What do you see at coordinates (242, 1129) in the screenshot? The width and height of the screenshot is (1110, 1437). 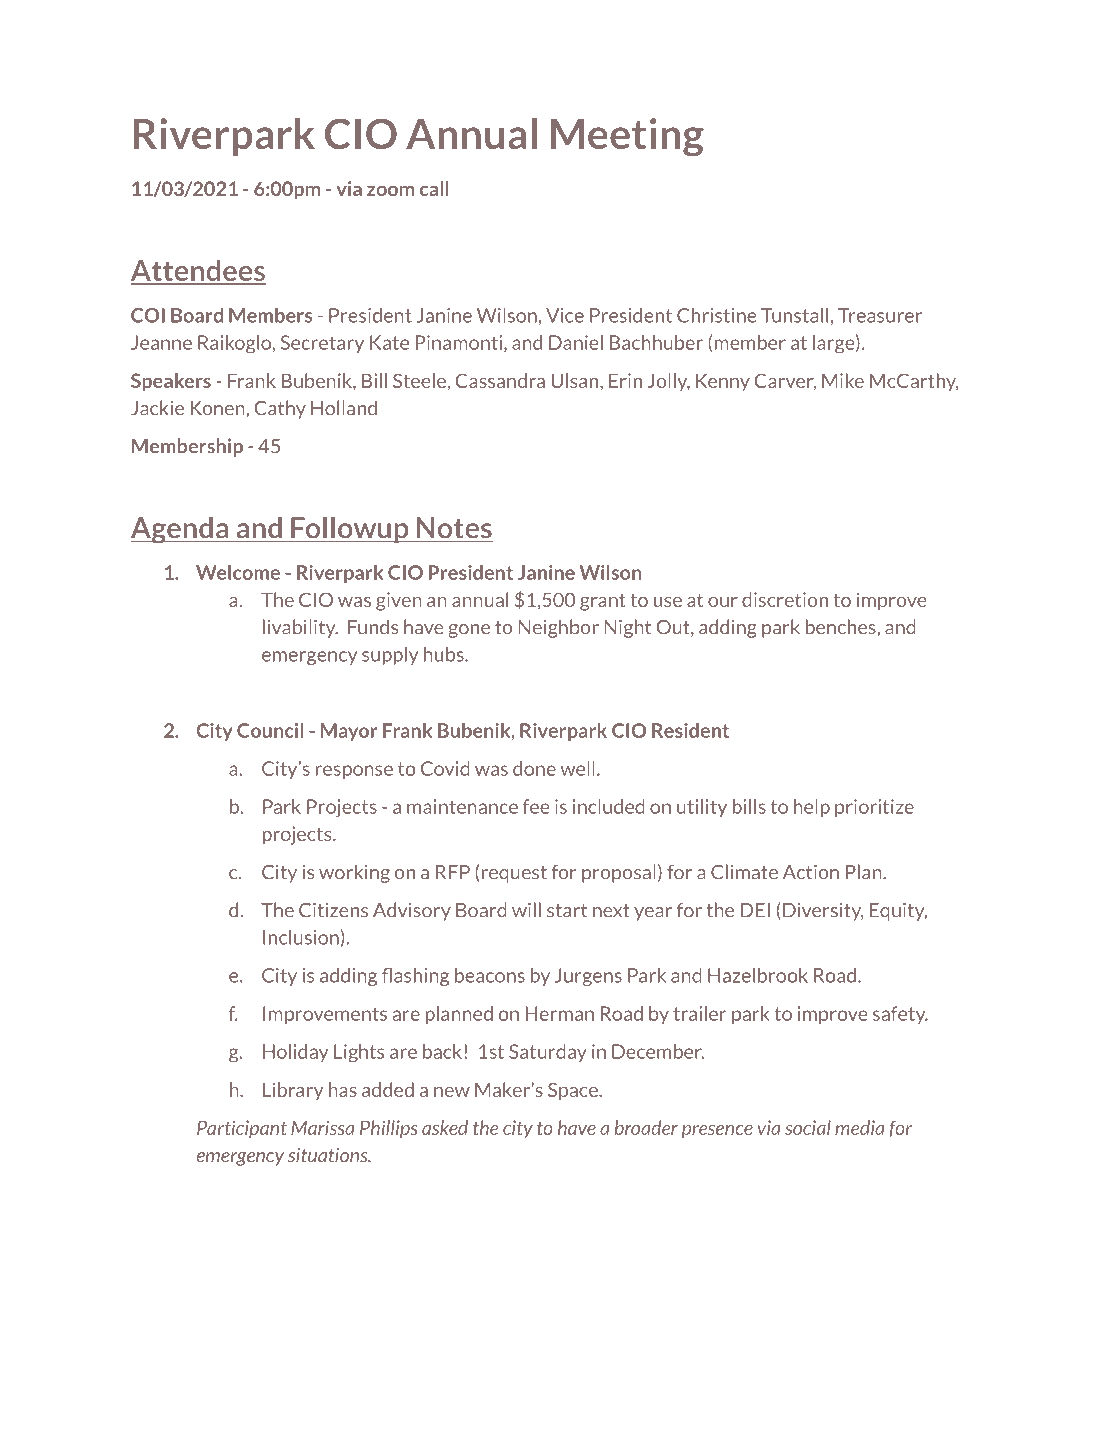 I see `Participant` at bounding box center [242, 1129].
